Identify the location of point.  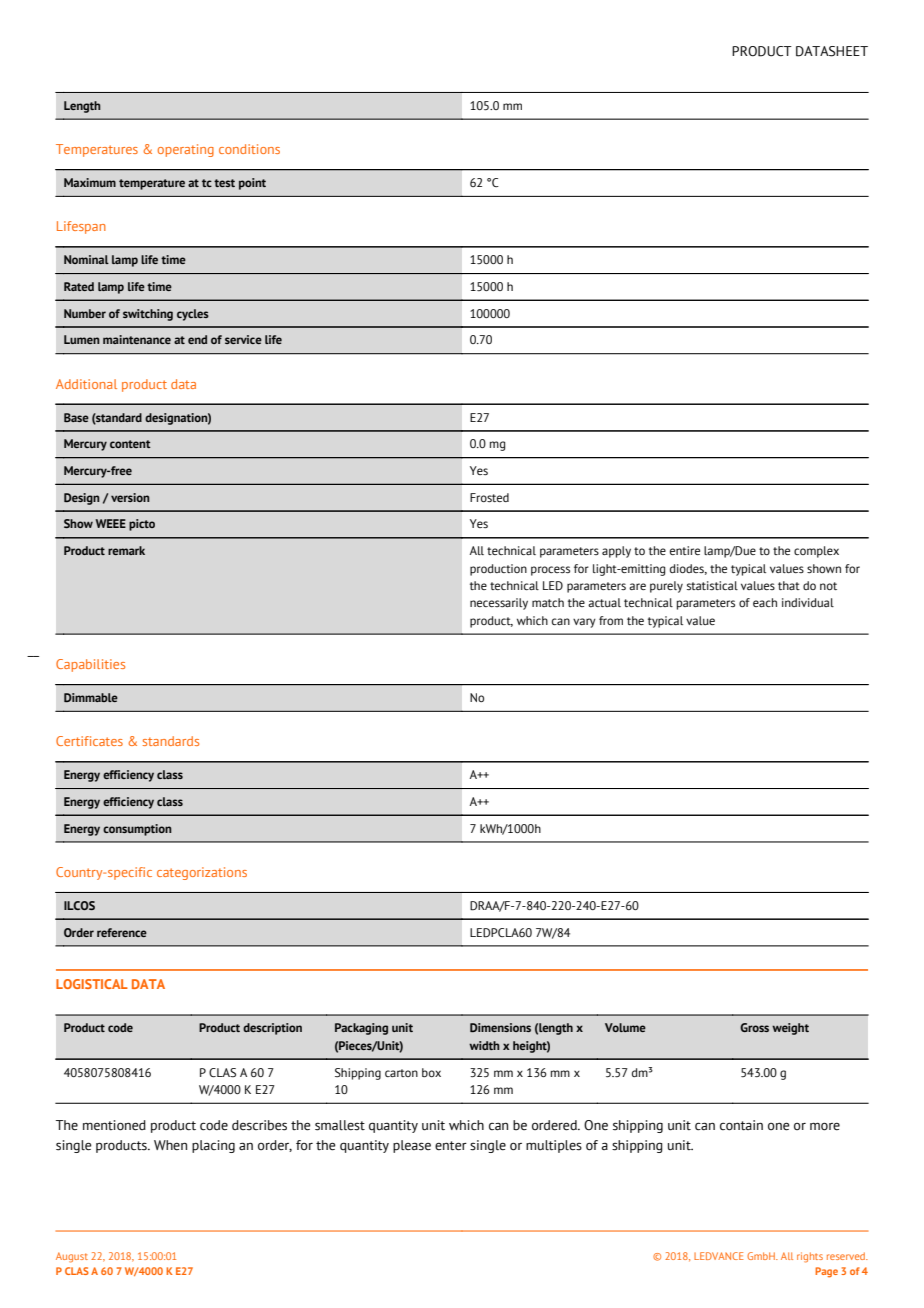
(252, 184).
